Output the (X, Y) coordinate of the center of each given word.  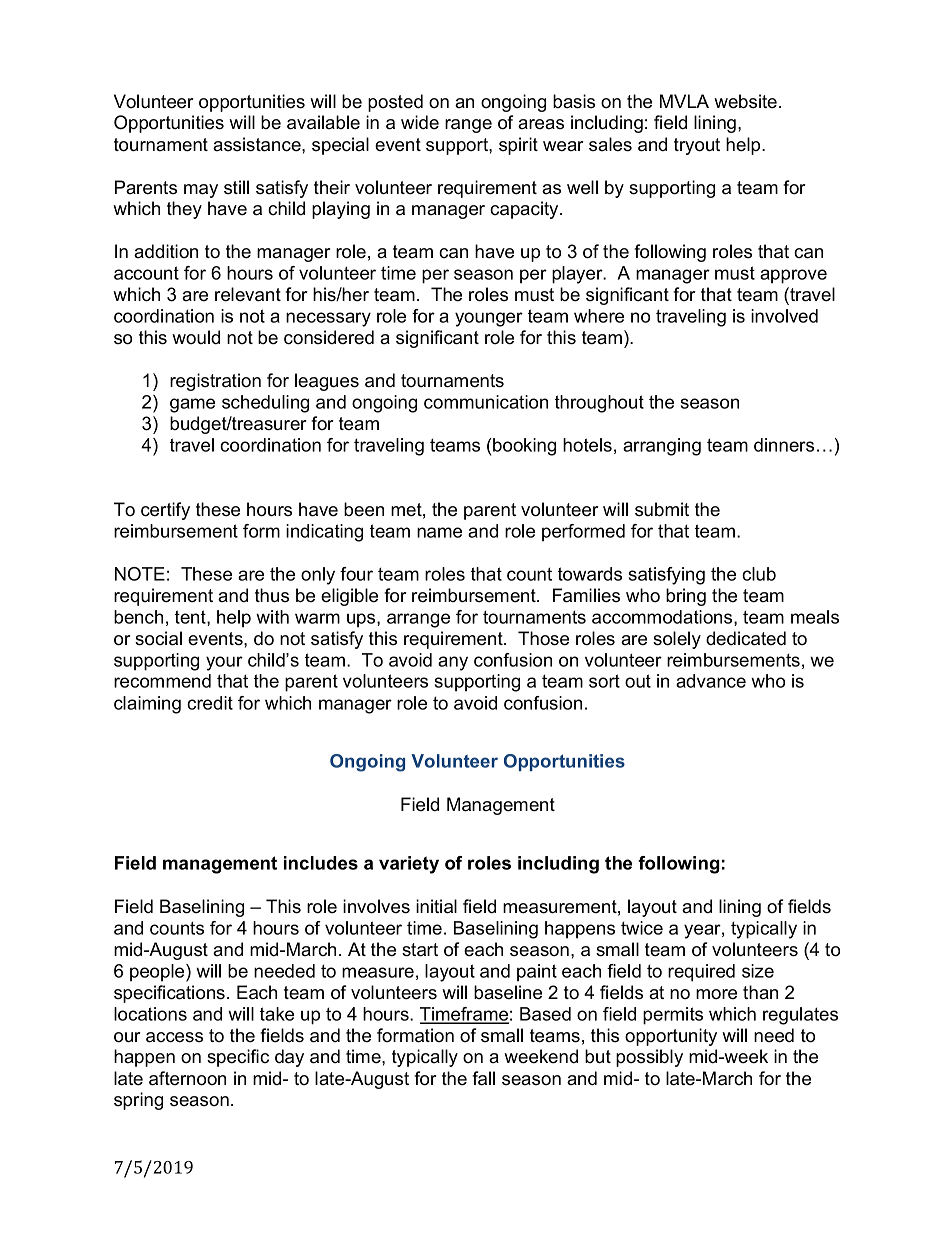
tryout (697, 146)
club (759, 574)
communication (486, 402)
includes (321, 863)
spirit (518, 146)
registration (215, 382)
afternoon (187, 1078)
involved (784, 316)
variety (409, 865)
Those (543, 638)
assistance (258, 144)
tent (191, 618)
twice (642, 928)
